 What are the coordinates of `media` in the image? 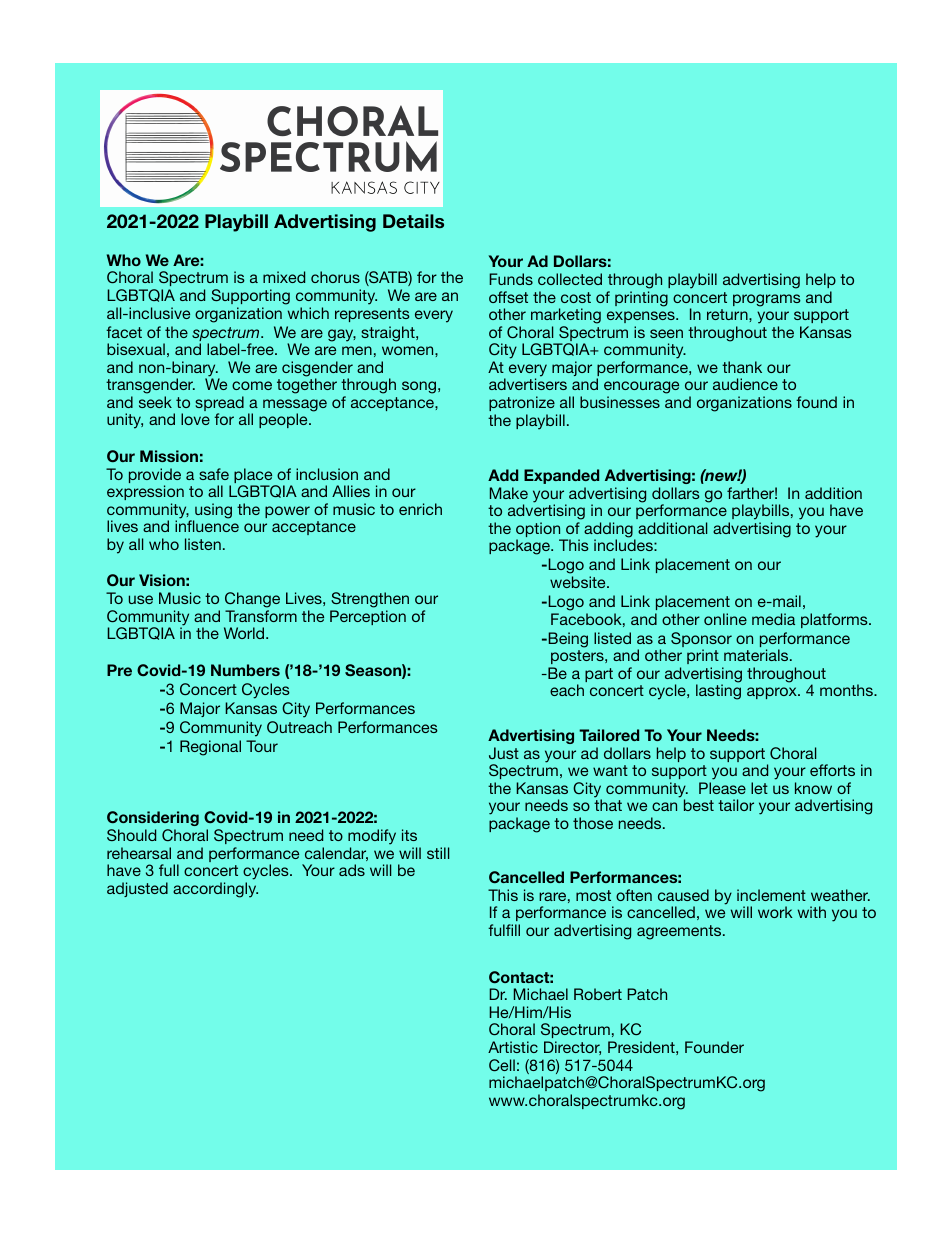 It's located at (773, 619).
